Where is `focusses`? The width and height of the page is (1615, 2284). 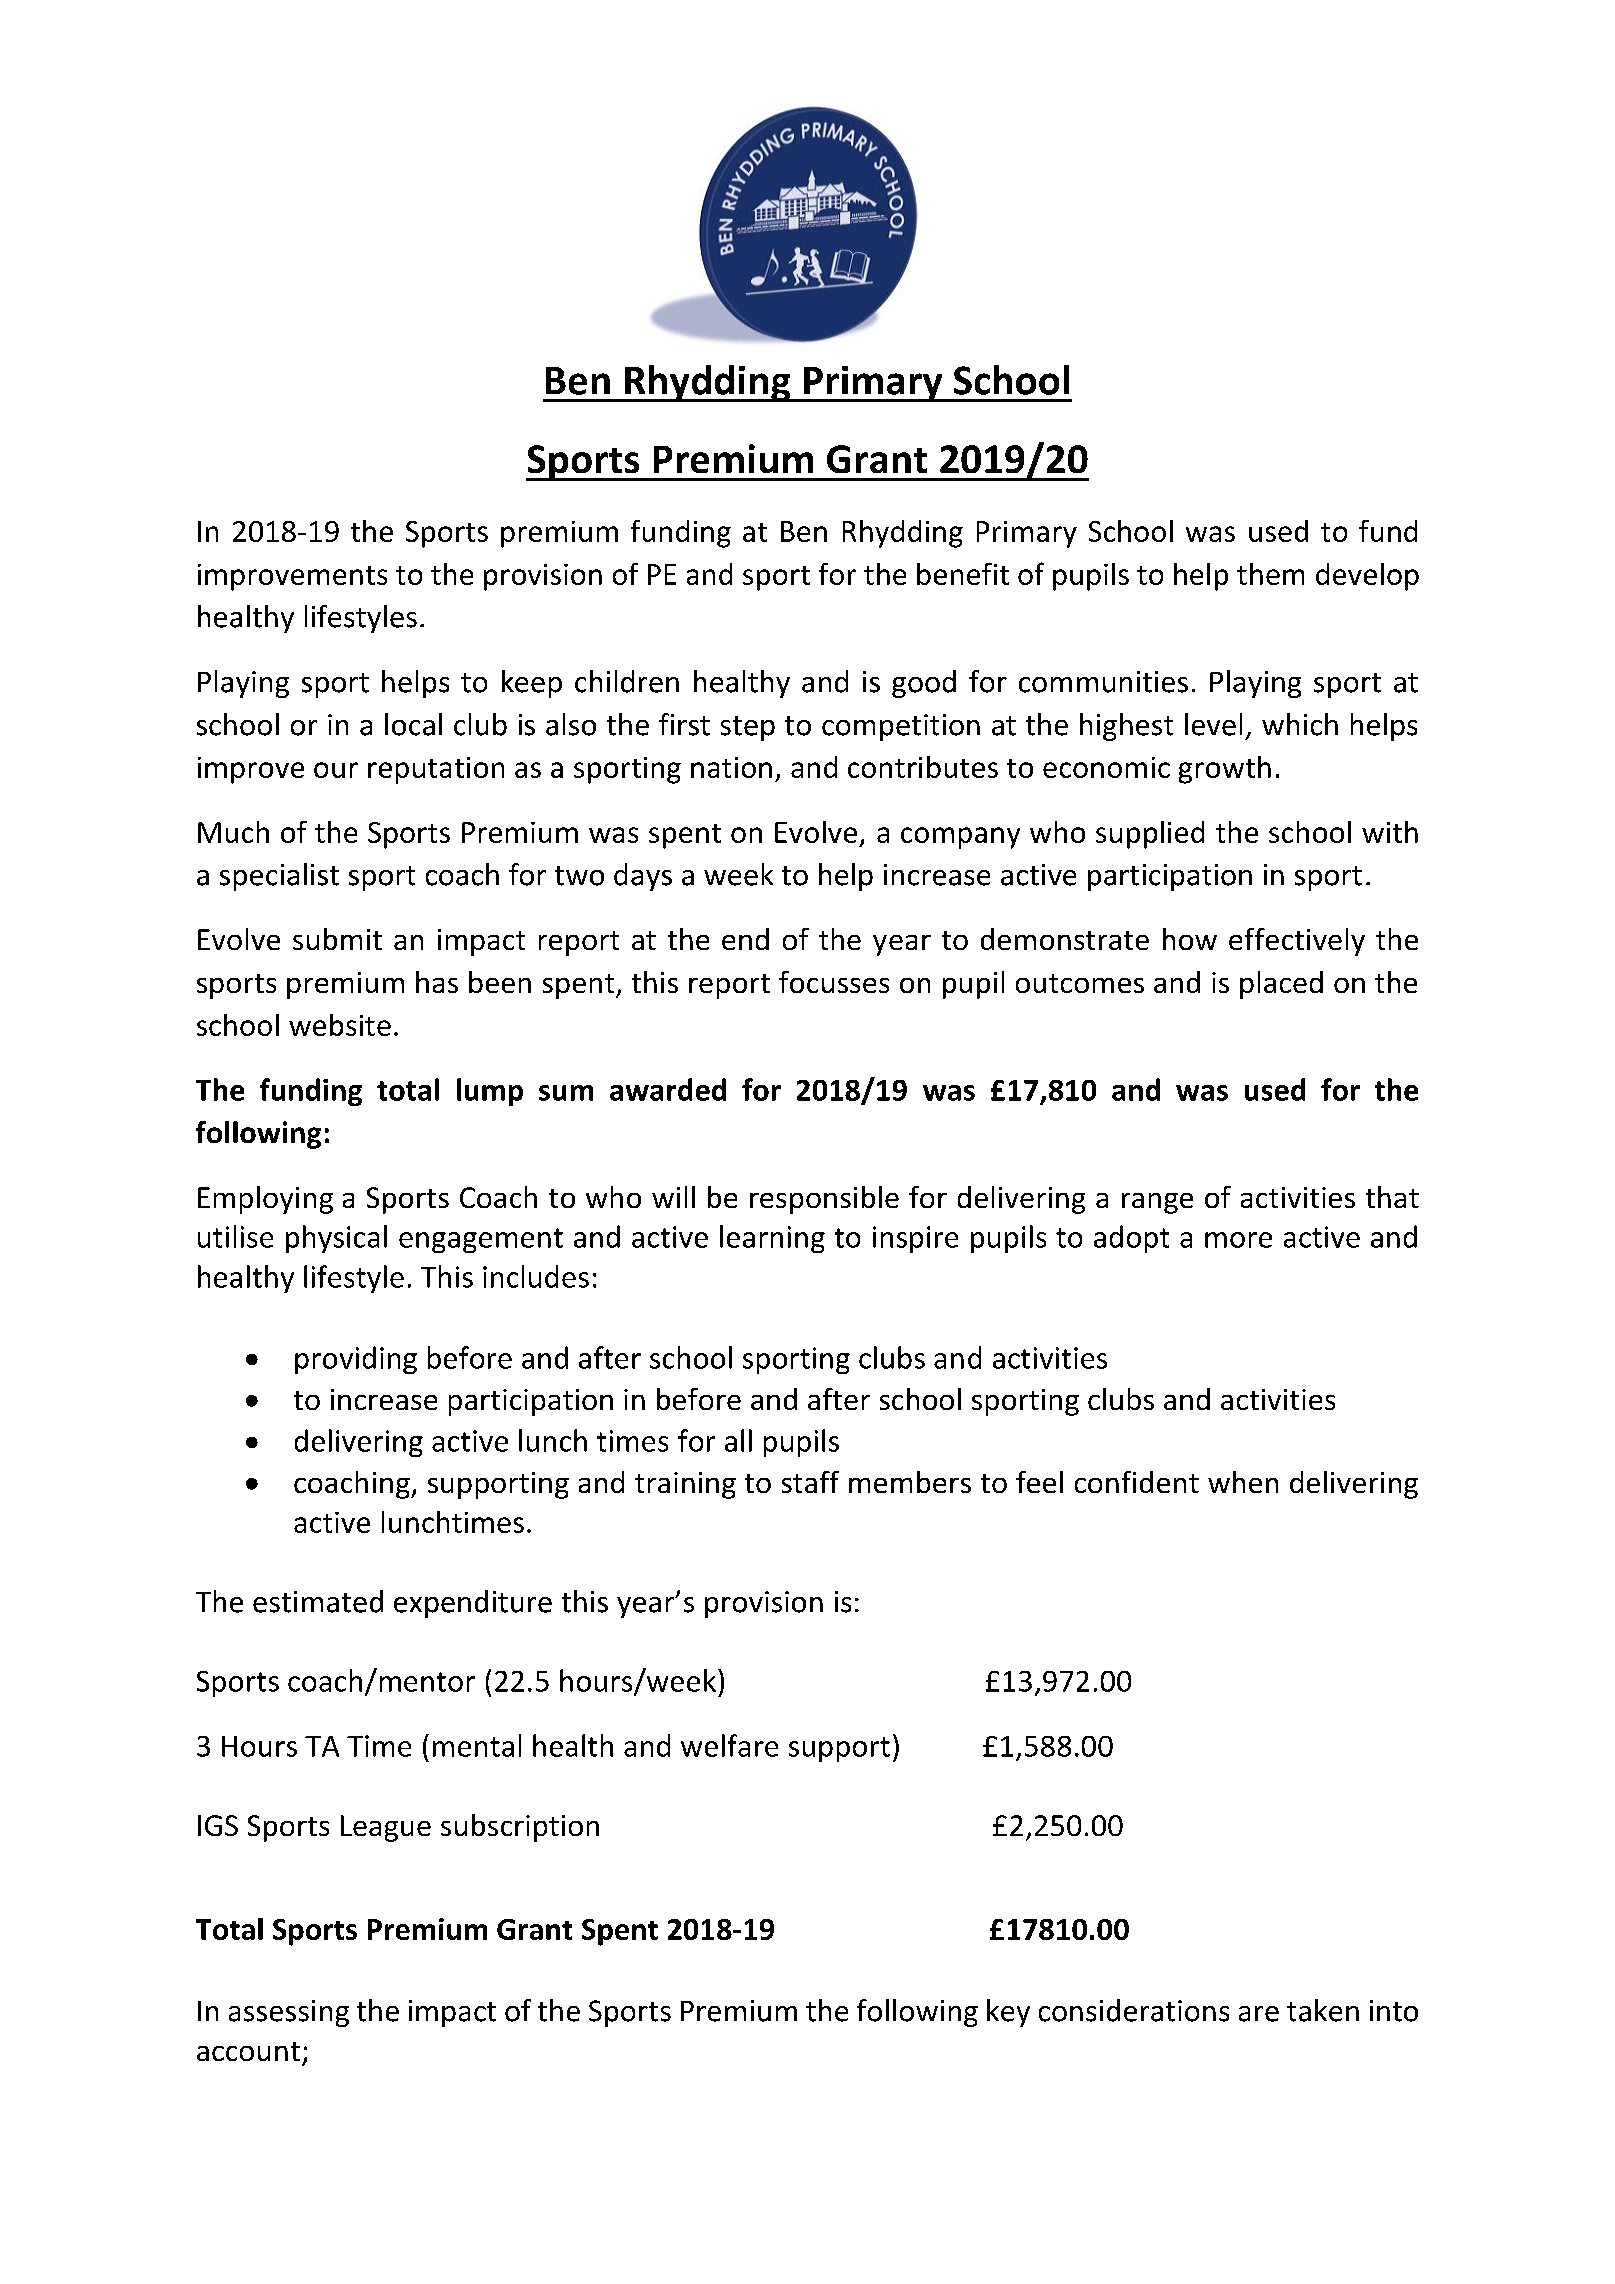
focusses is located at coordinates (834, 982).
